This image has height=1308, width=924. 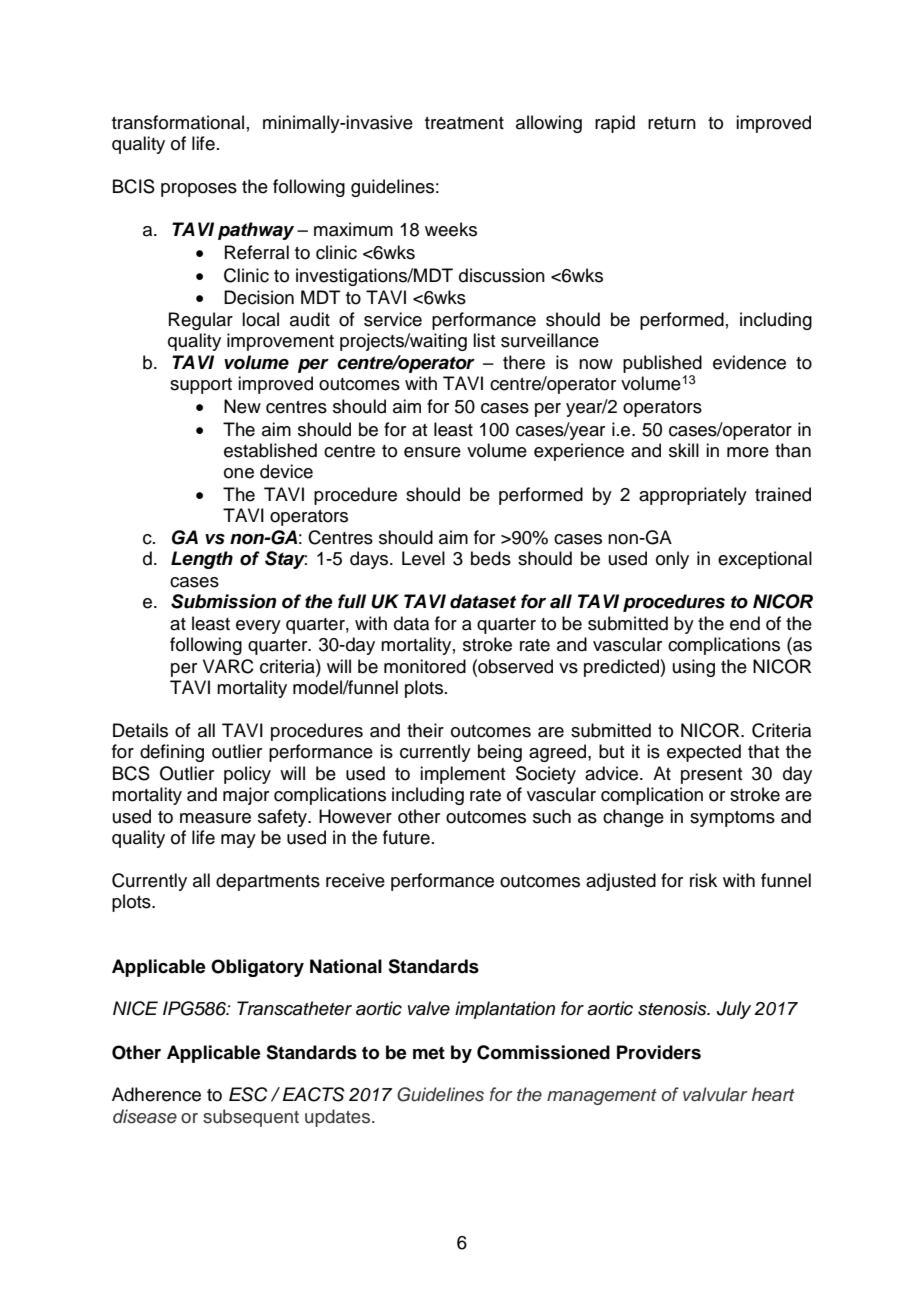 What do you see at coordinates (715, 1094) in the image?
I see `valvular` at bounding box center [715, 1094].
